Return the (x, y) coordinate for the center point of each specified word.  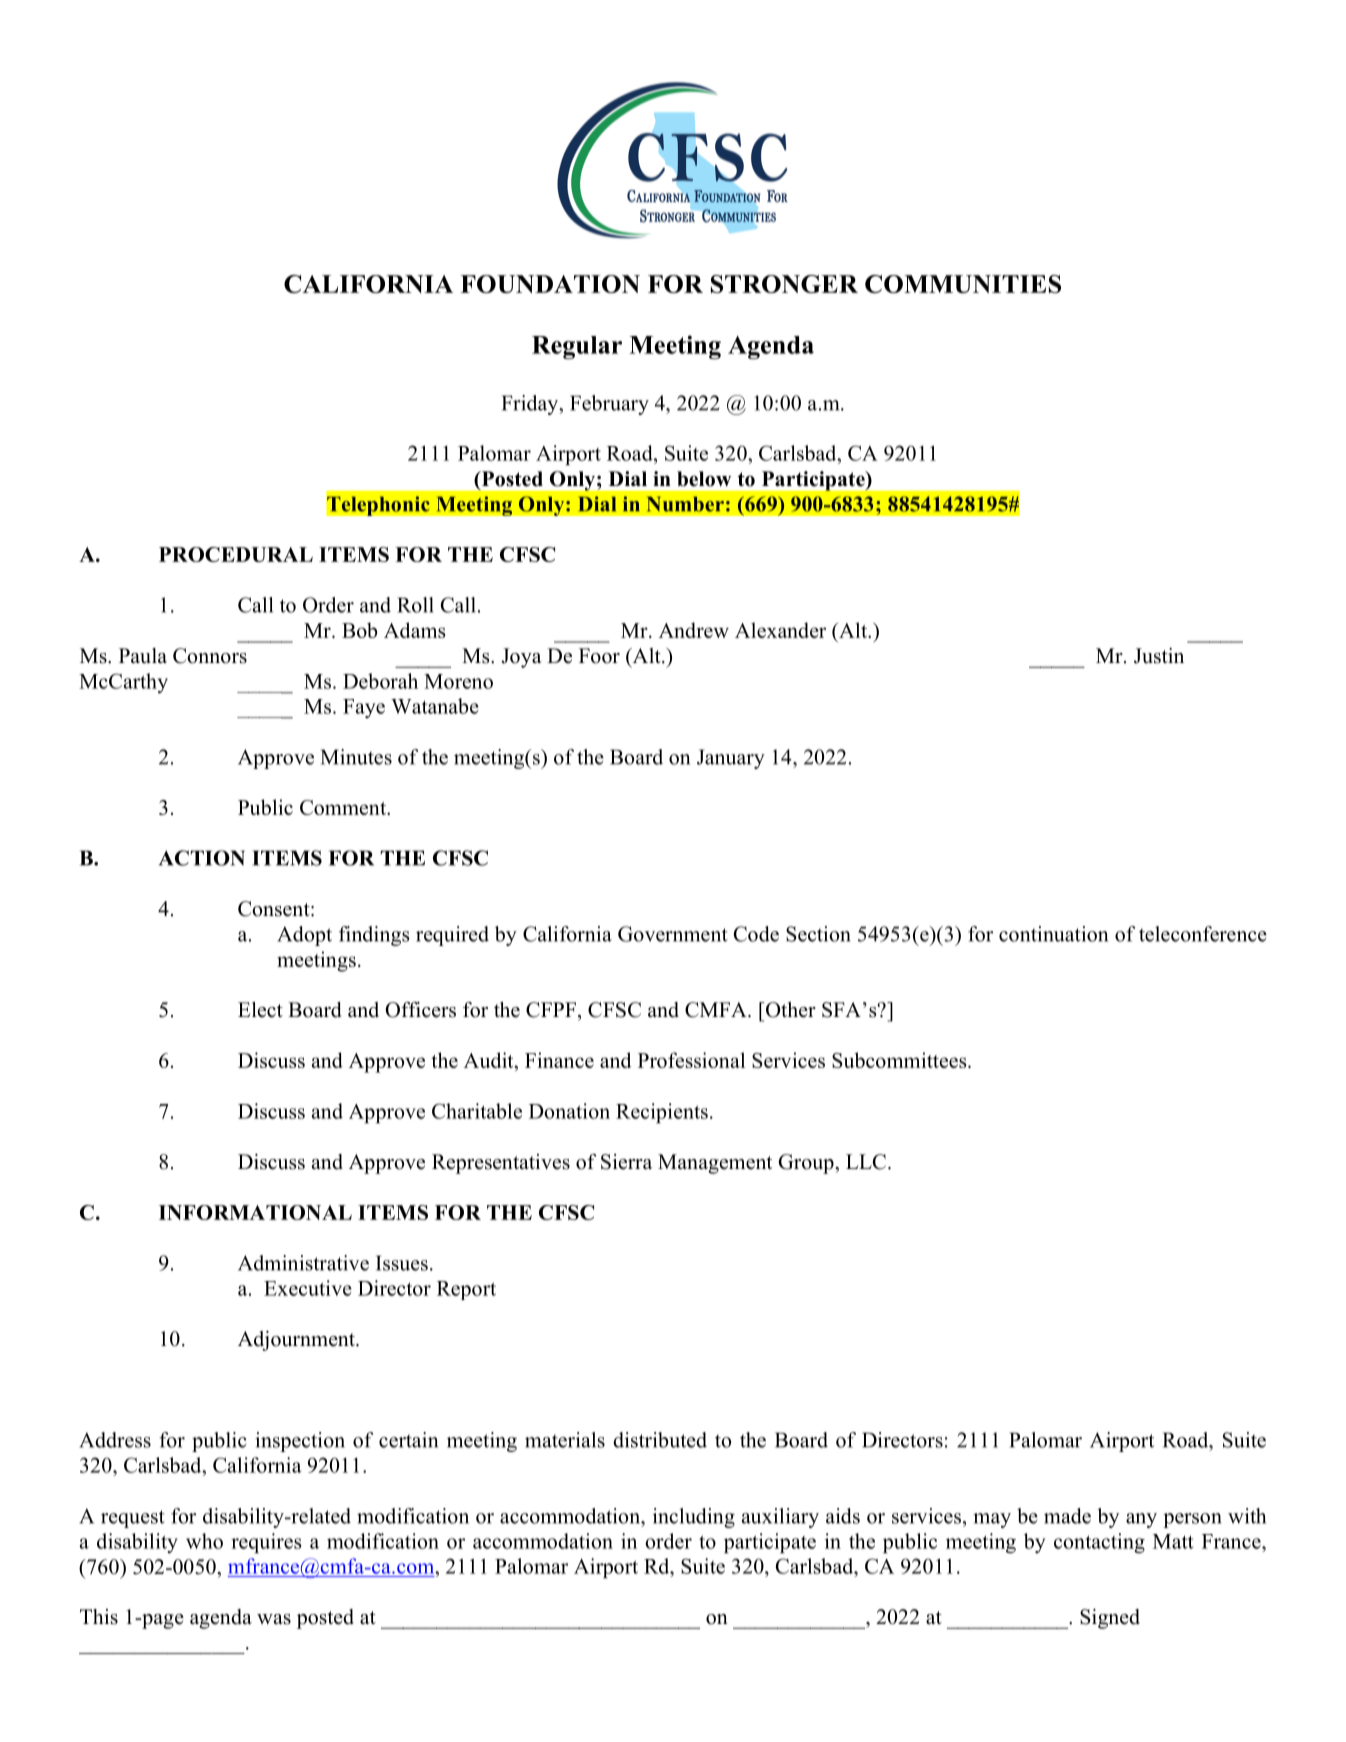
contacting (1099, 1543)
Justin (1159, 656)
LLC (866, 1162)
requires (266, 1543)
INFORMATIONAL (255, 1212)
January (731, 759)
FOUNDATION (550, 284)
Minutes (356, 757)
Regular (577, 347)
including (694, 1518)
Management (715, 1164)
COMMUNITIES (963, 284)
